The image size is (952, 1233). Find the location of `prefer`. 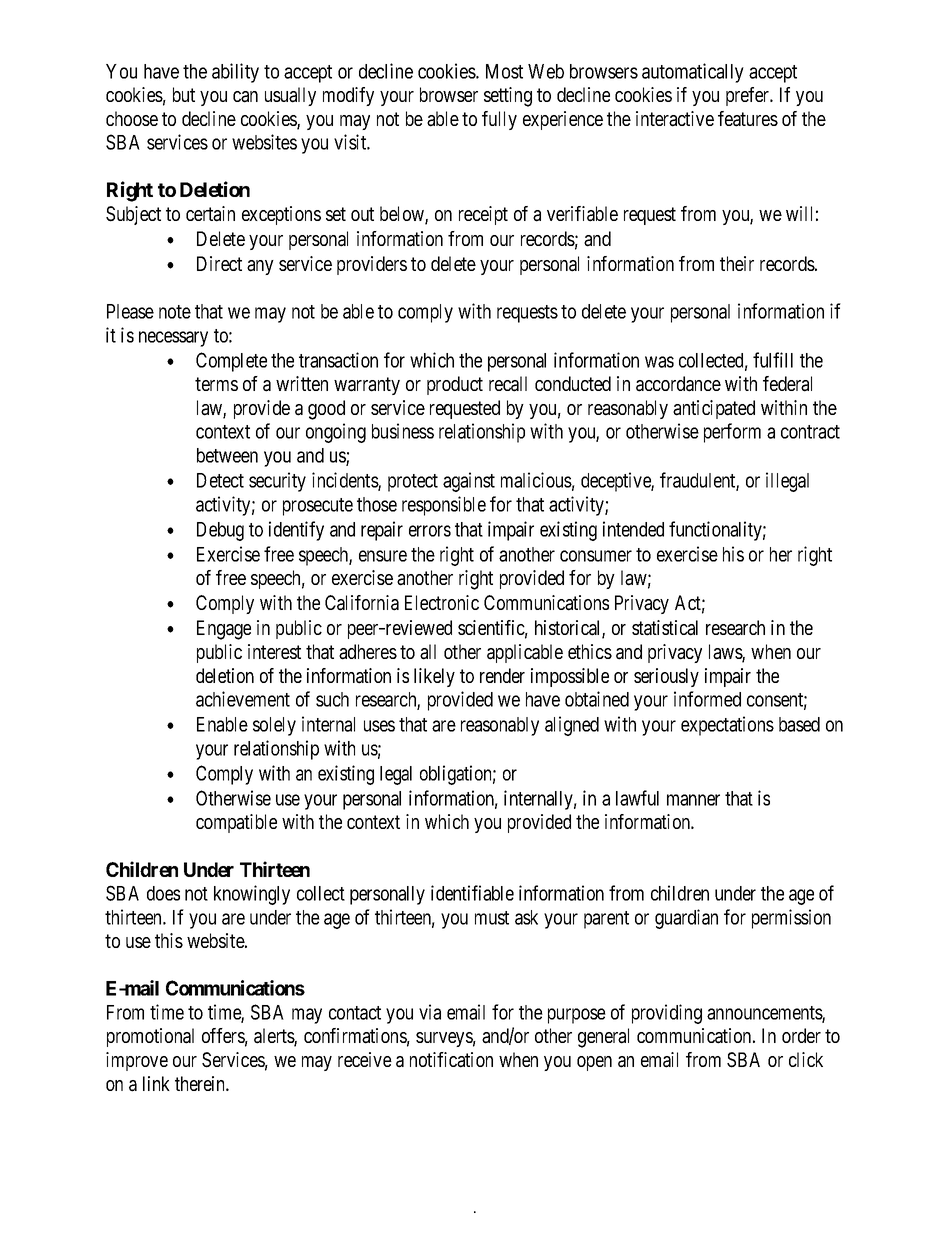

prefer is located at coordinates (749, 96).
